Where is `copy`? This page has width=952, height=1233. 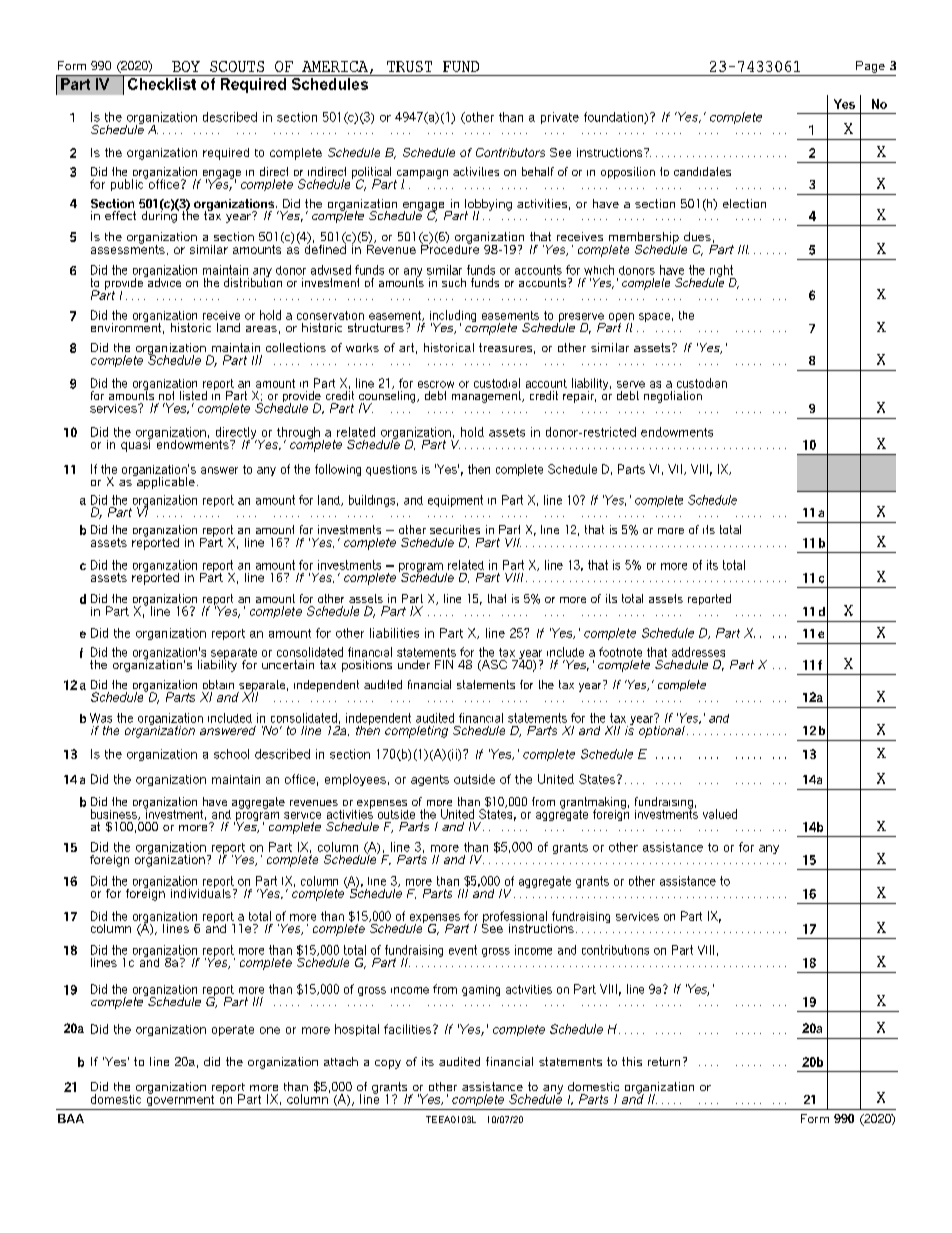
copy is located at coordinates (388, 1064).
